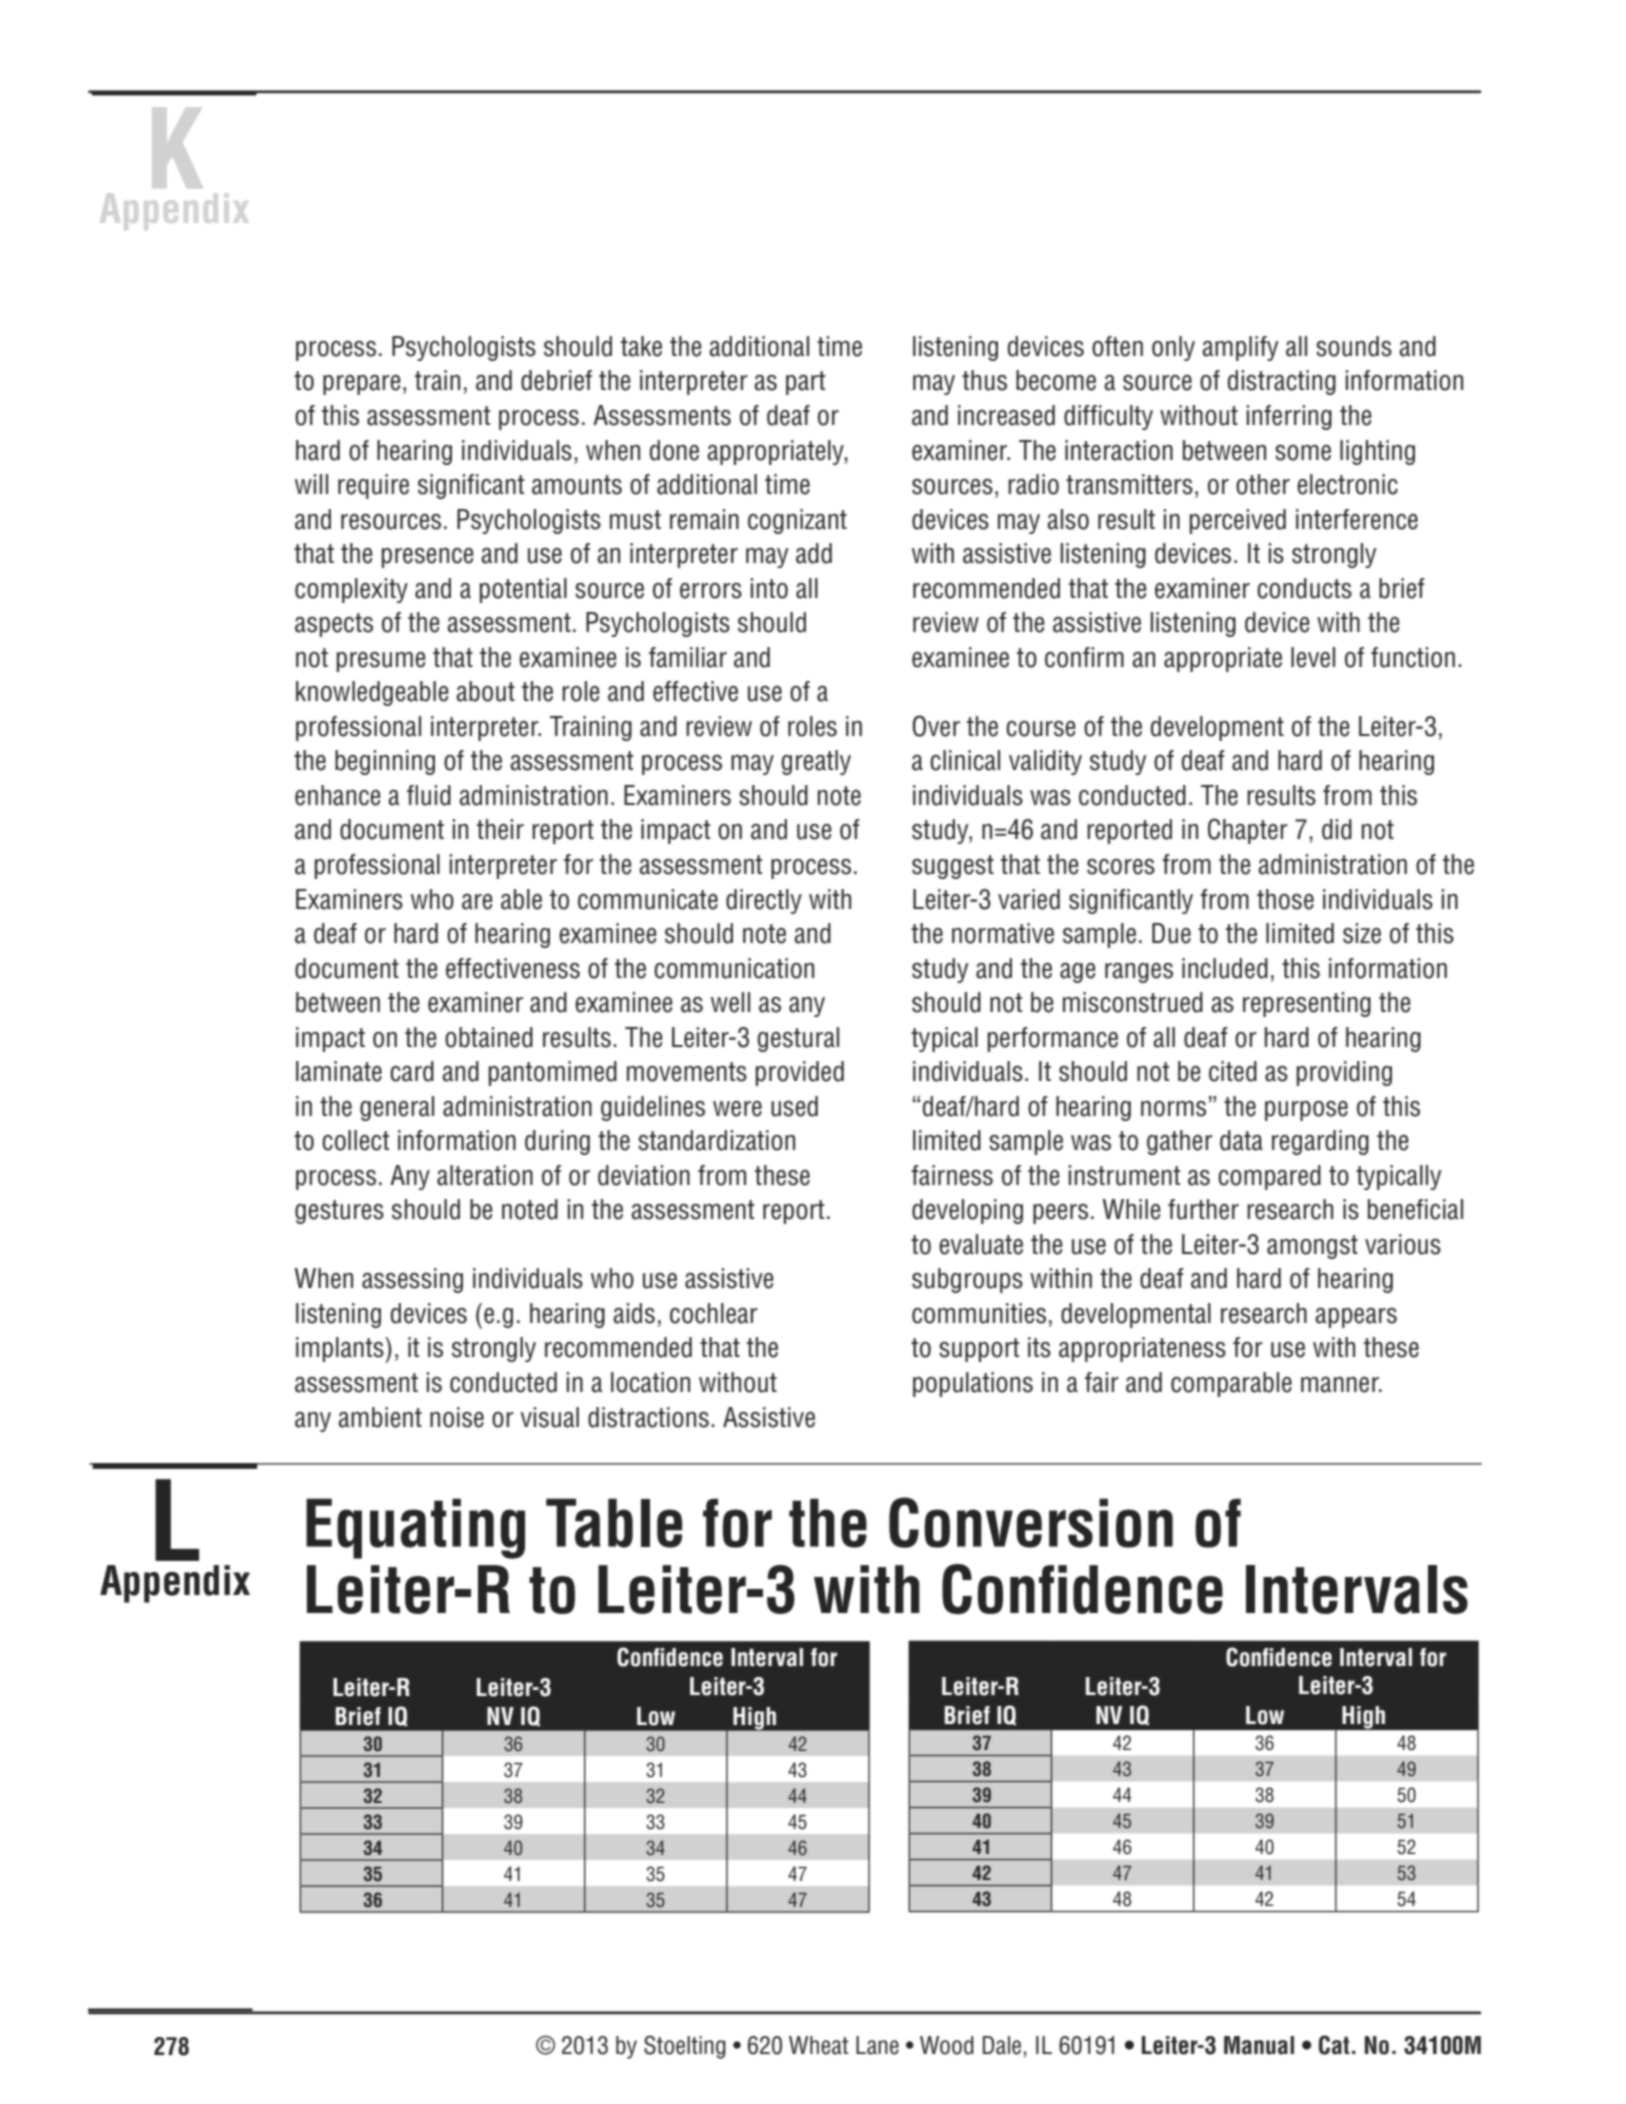 This screenshot has width=1626, height=2104. Describe the element at coordinates (806, 383) in the screenshot. I see `part` at that location.
